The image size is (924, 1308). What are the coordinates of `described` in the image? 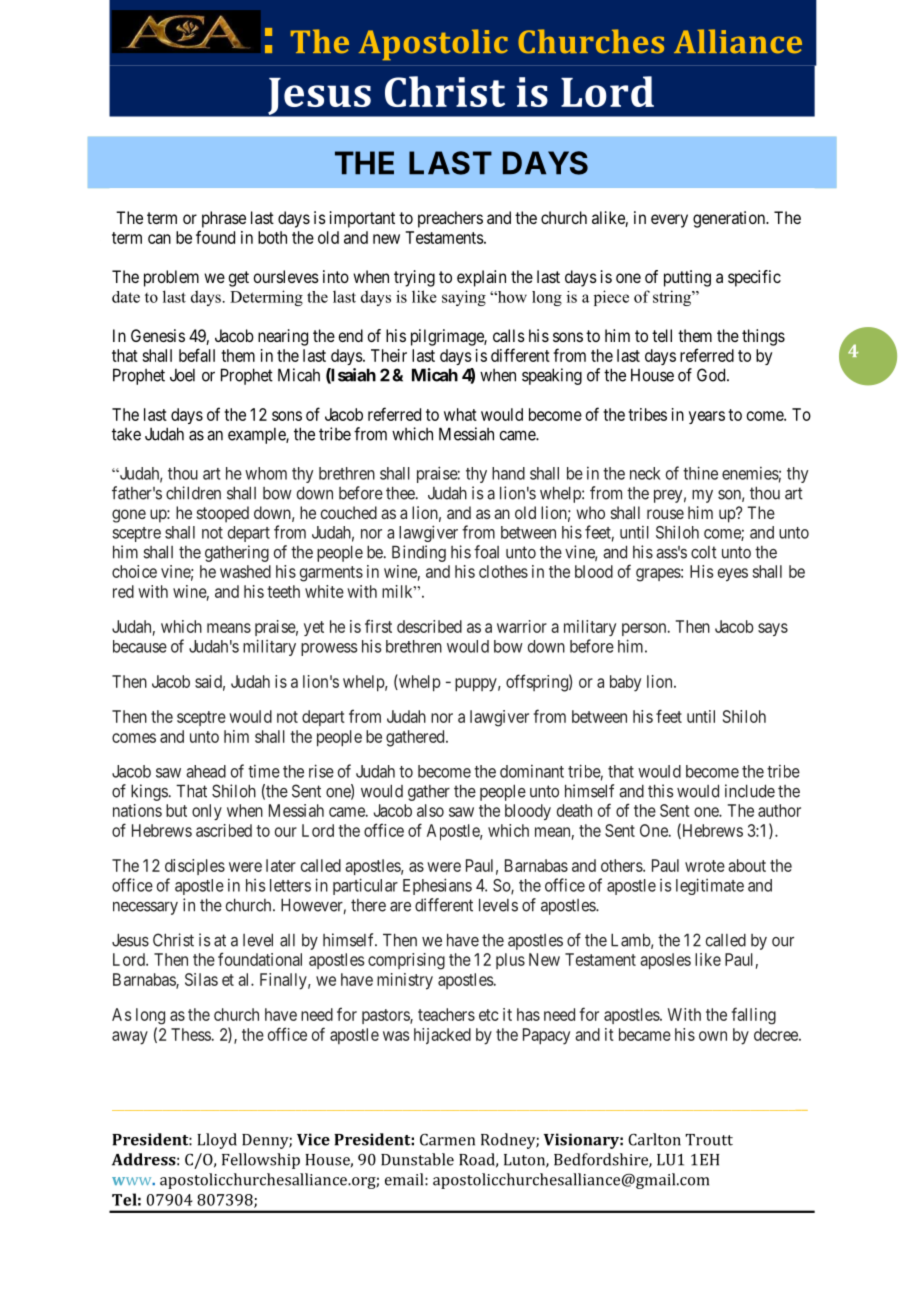 It's located at (429, 626).
